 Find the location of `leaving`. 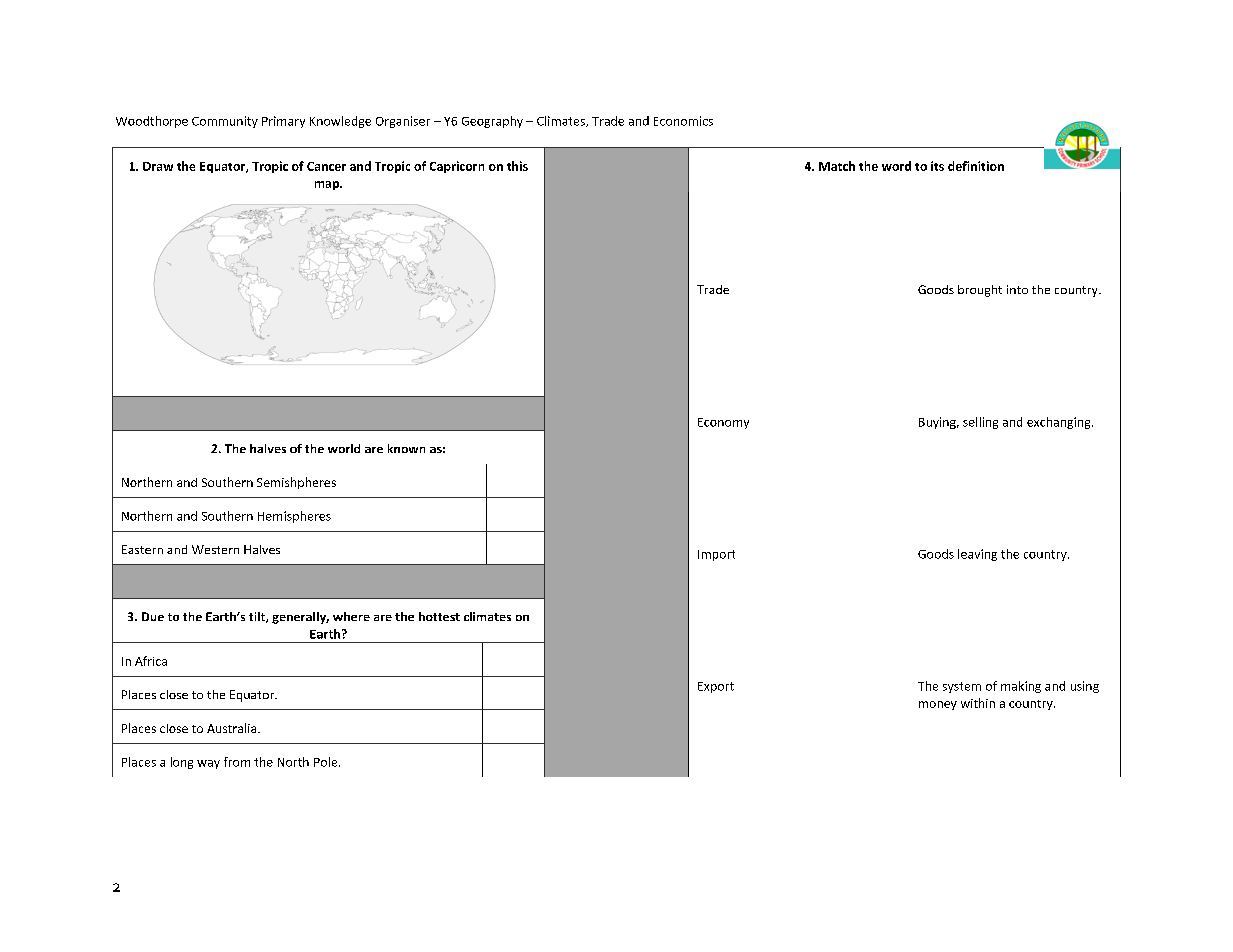

leaving is located at coordinates (977, 555).
